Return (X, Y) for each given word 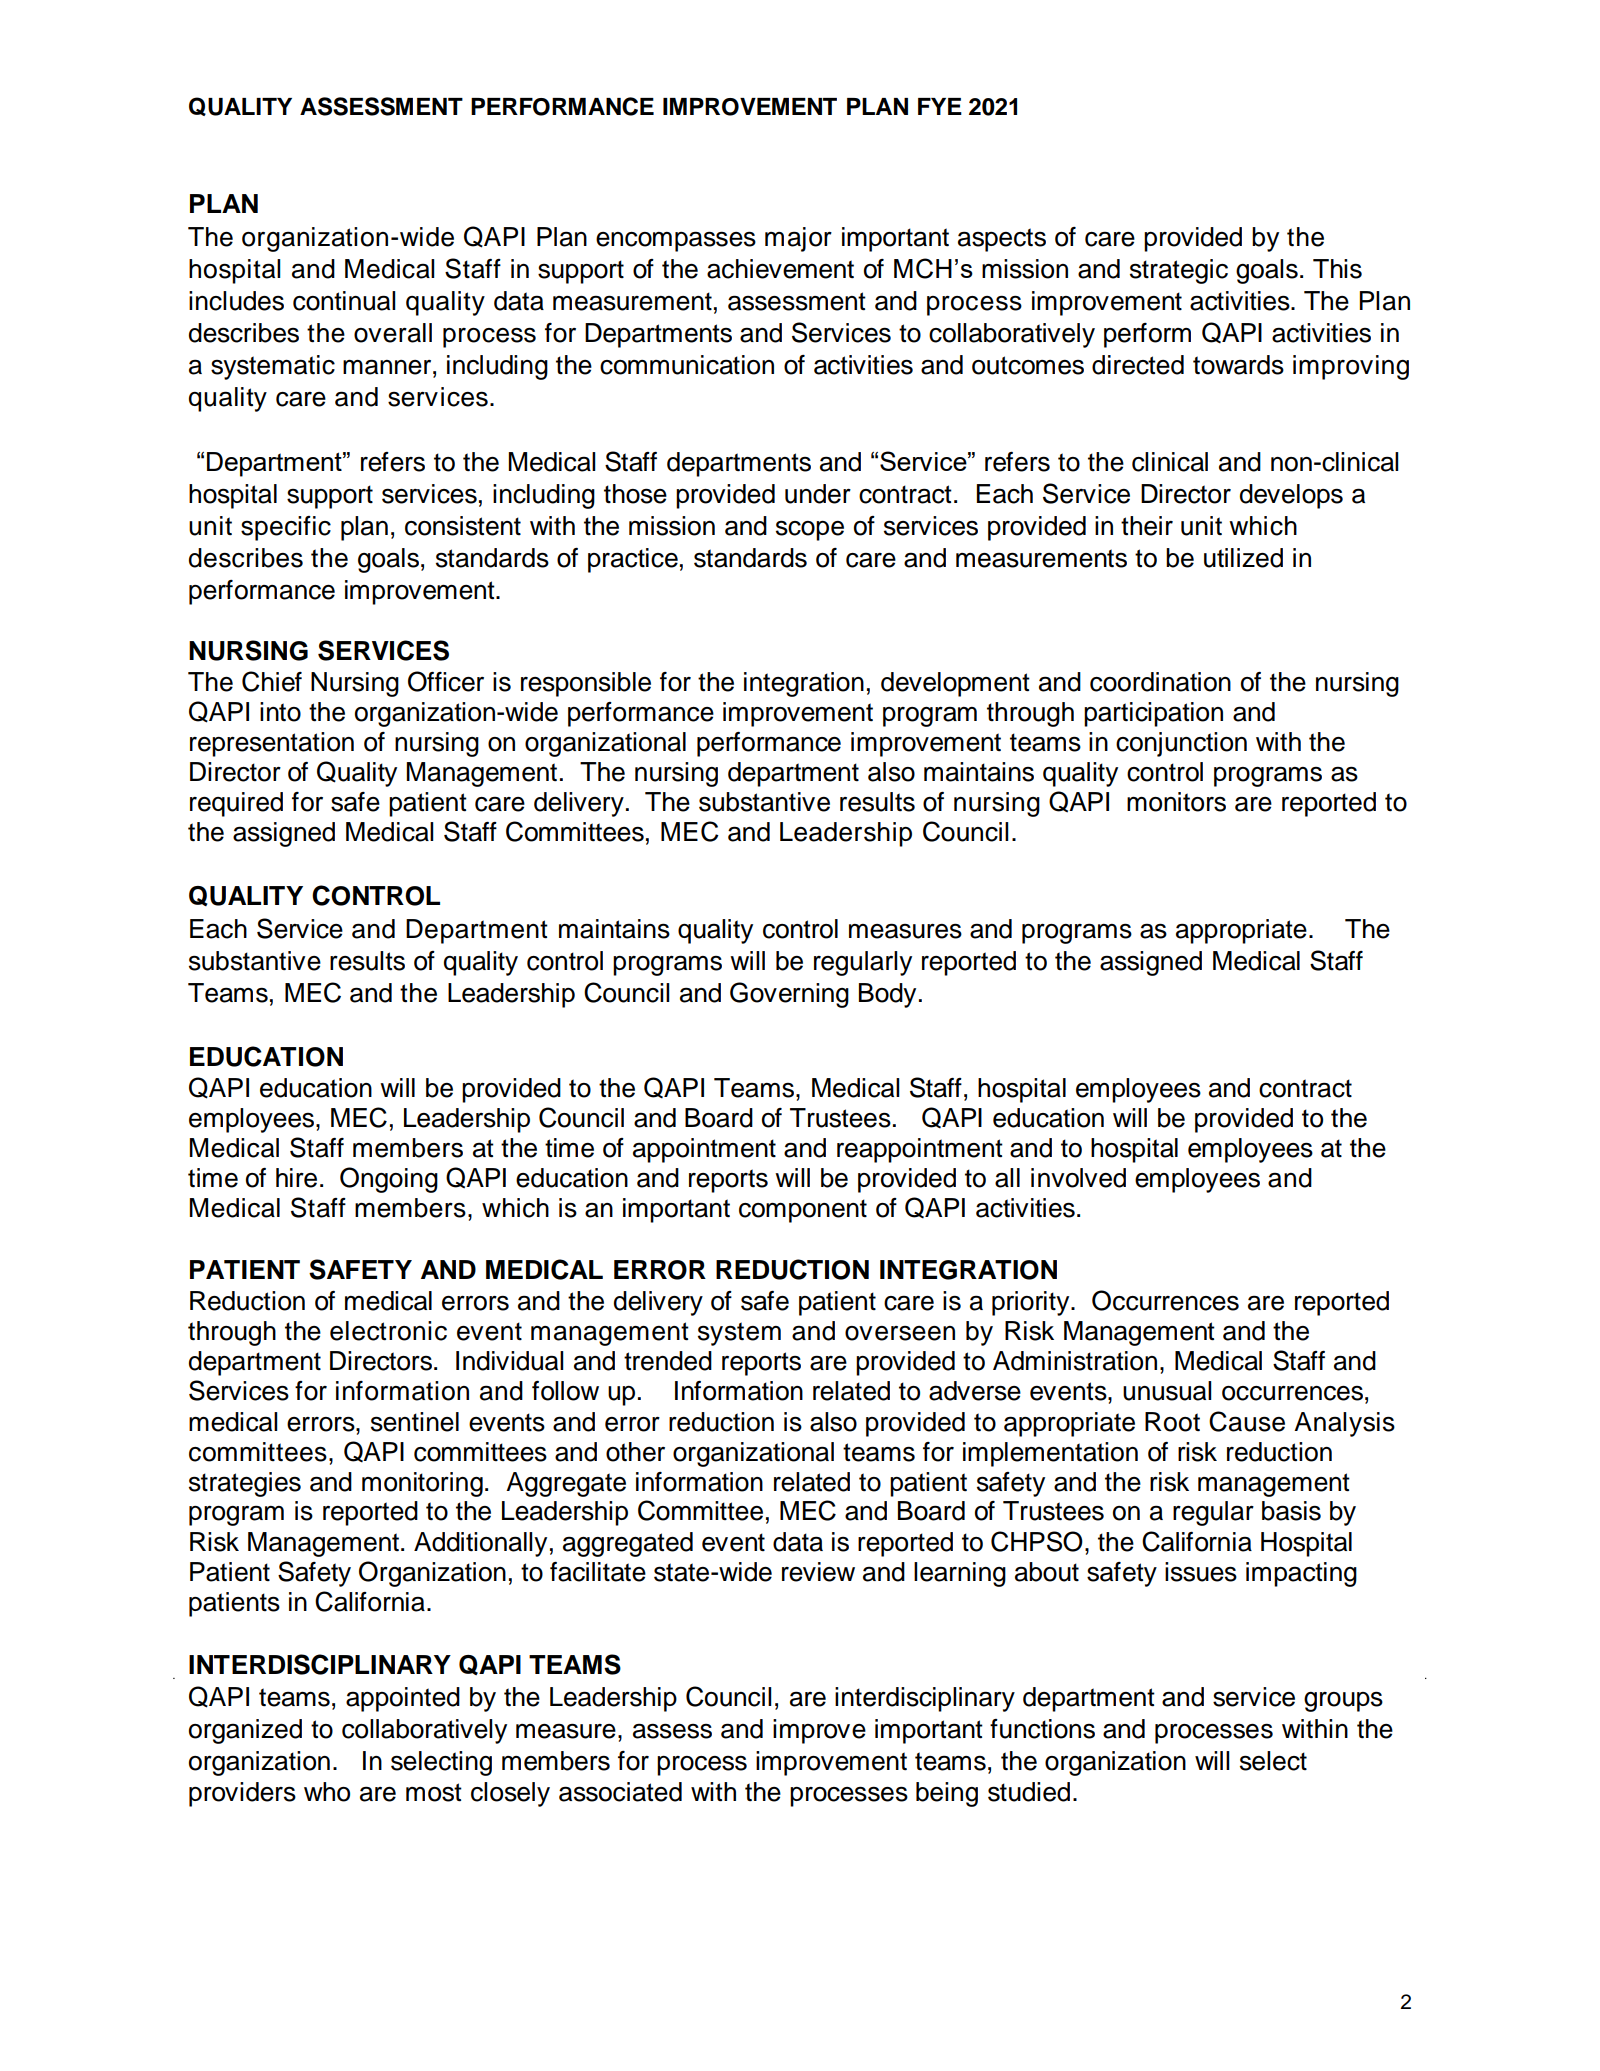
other (635, 1452)
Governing (789, 995)
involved (1078, 1178)
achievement (780, 269)
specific (286, 528)
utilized (1243, 558)
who (327, 1792)
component (803, 1211)
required (236, 804)
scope (810, 531)
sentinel (415, 1422)
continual (344, 301)
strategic (1179, 271)
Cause (1247, 1421)
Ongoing (389, 1180)
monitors (1176, 802)
